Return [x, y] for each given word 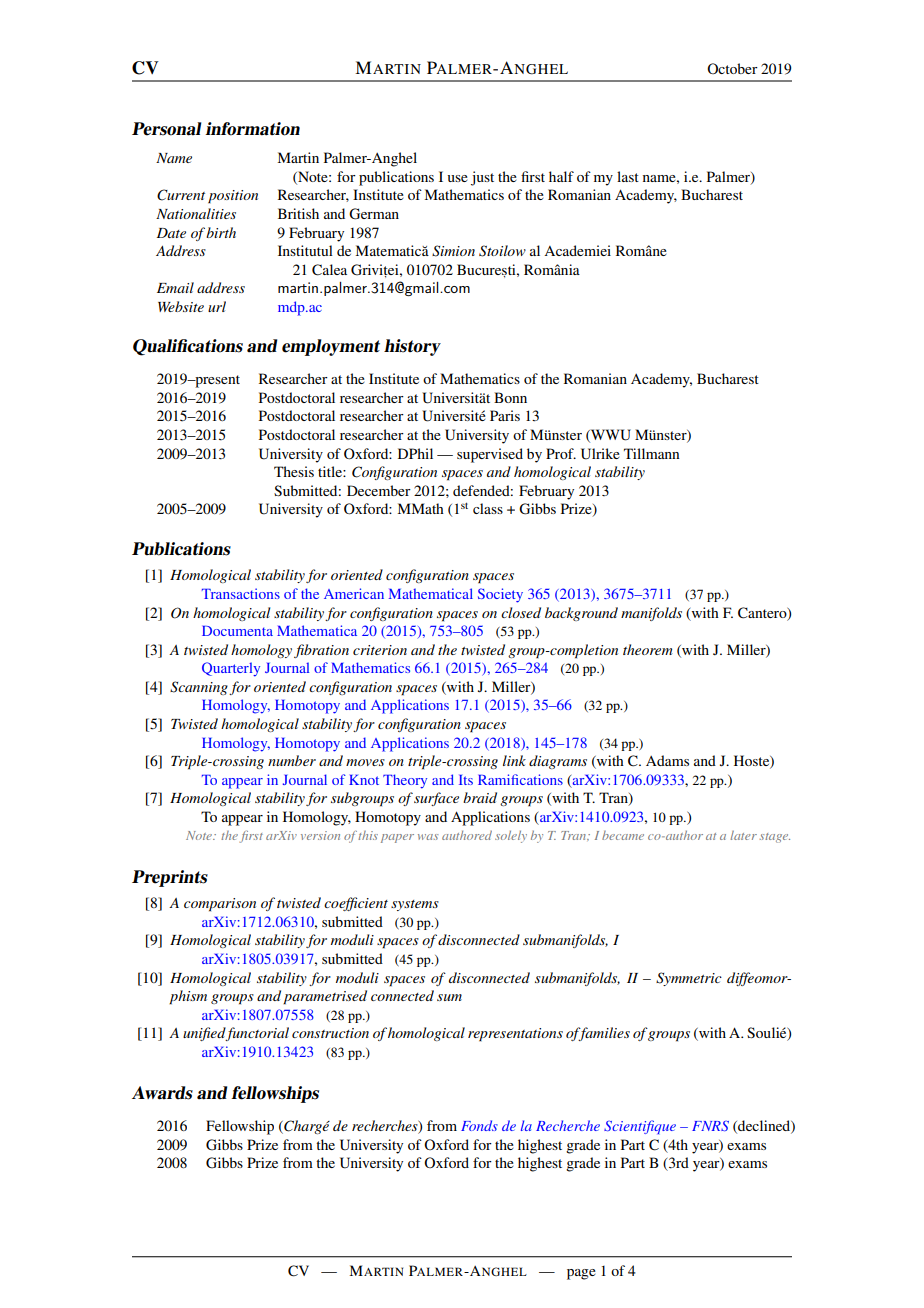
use [458, 178]
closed [521, 612]
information [252, 129]
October [732, 68]
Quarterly [231, 669]
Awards [162, 1093]
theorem [648, 649]
